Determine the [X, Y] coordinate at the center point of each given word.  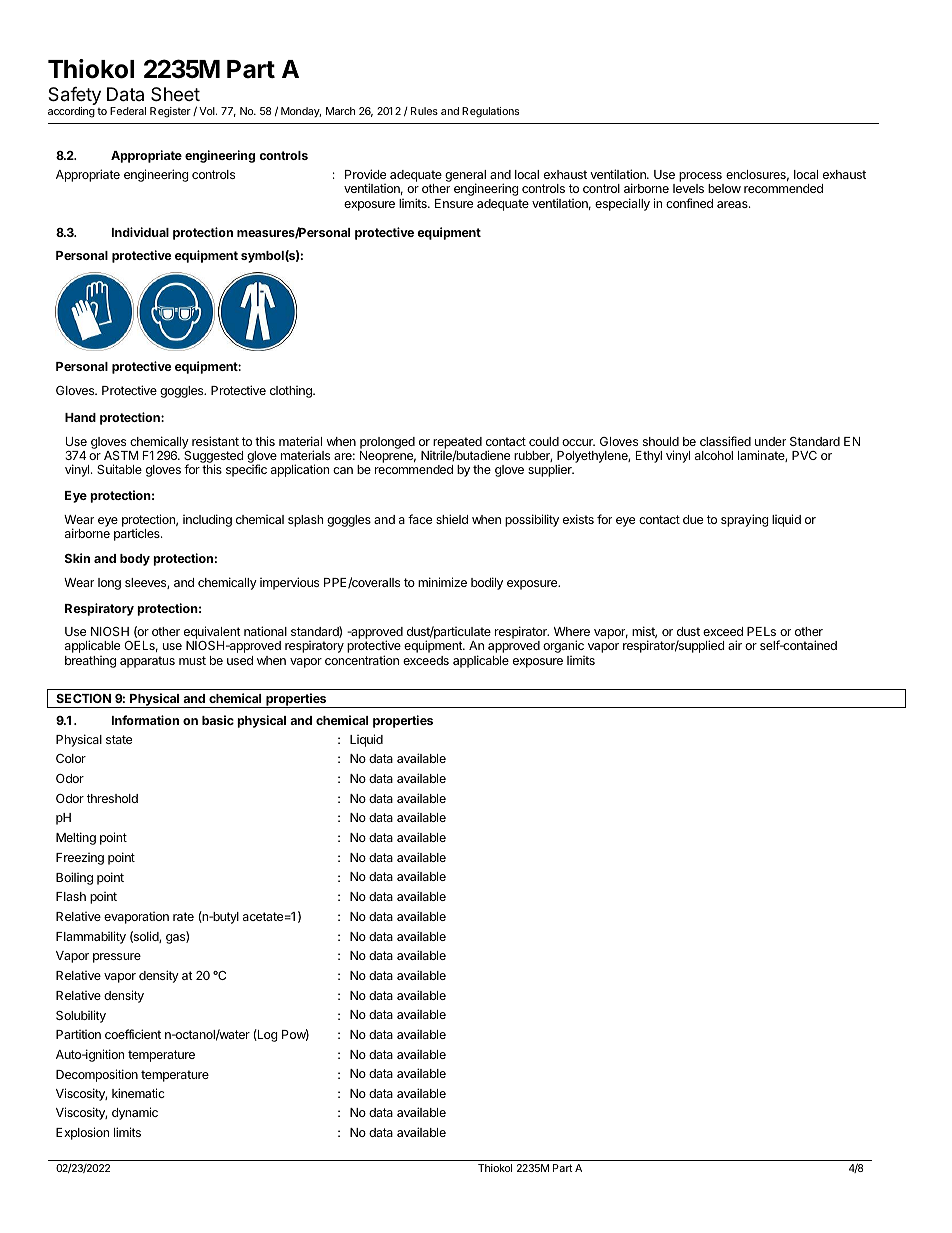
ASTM [121, 455]
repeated [457, 444]
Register [170, 112]
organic [563, 646]
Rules [424, 111]
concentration [362, 660]
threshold [112, 798]
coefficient [133, 1034]
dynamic [135, 1113]
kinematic [138, 1093]
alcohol [714, 455]
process [701, 178]
